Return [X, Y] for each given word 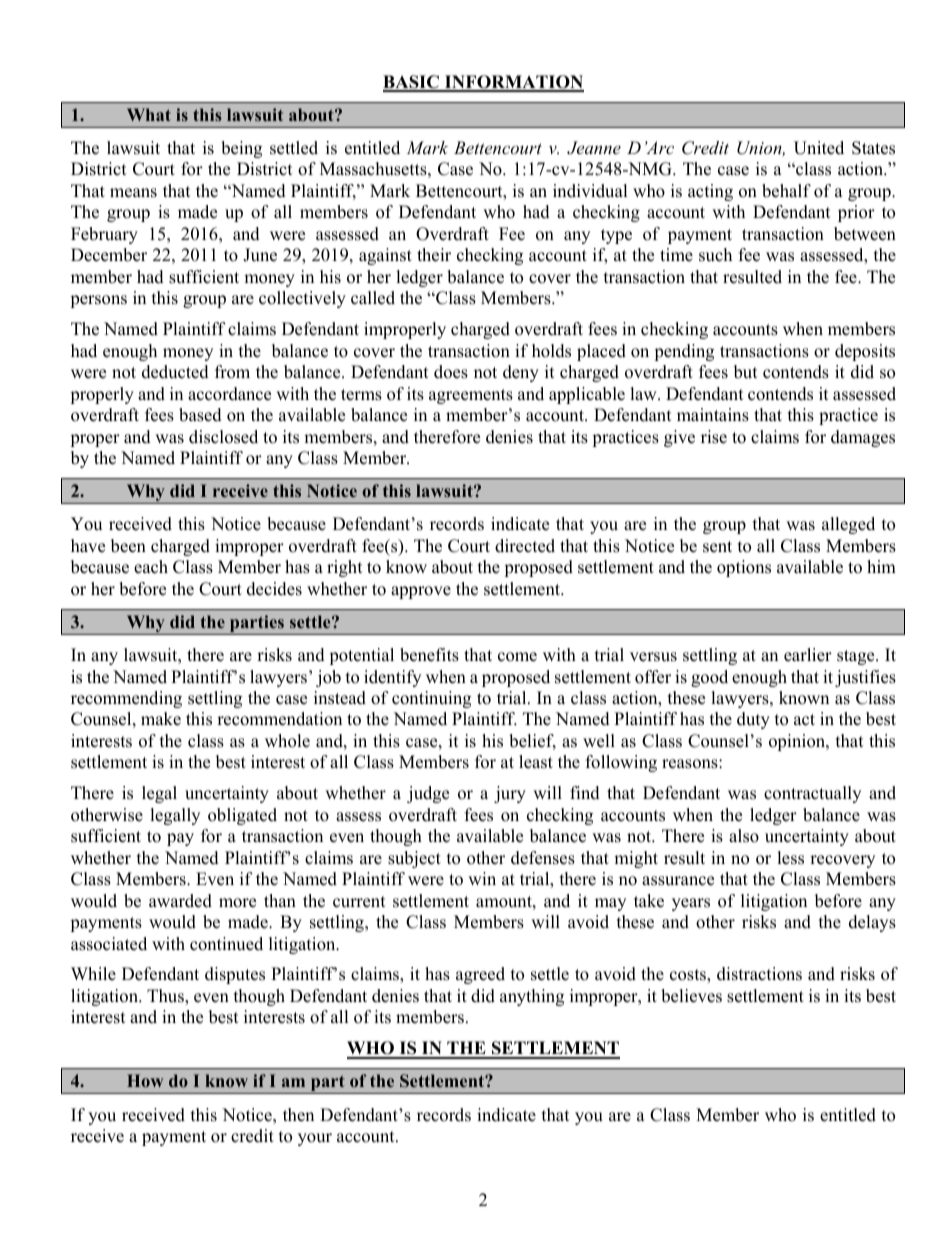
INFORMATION [513, 83]
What [149, 114]
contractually [812, 794]
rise [714, 437]
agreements [471, 396]
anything [532, 997]
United [819, 148]
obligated [242, 816]
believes [691, 996]
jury [510, 794]
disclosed [223, 437]
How [145, 1080]
